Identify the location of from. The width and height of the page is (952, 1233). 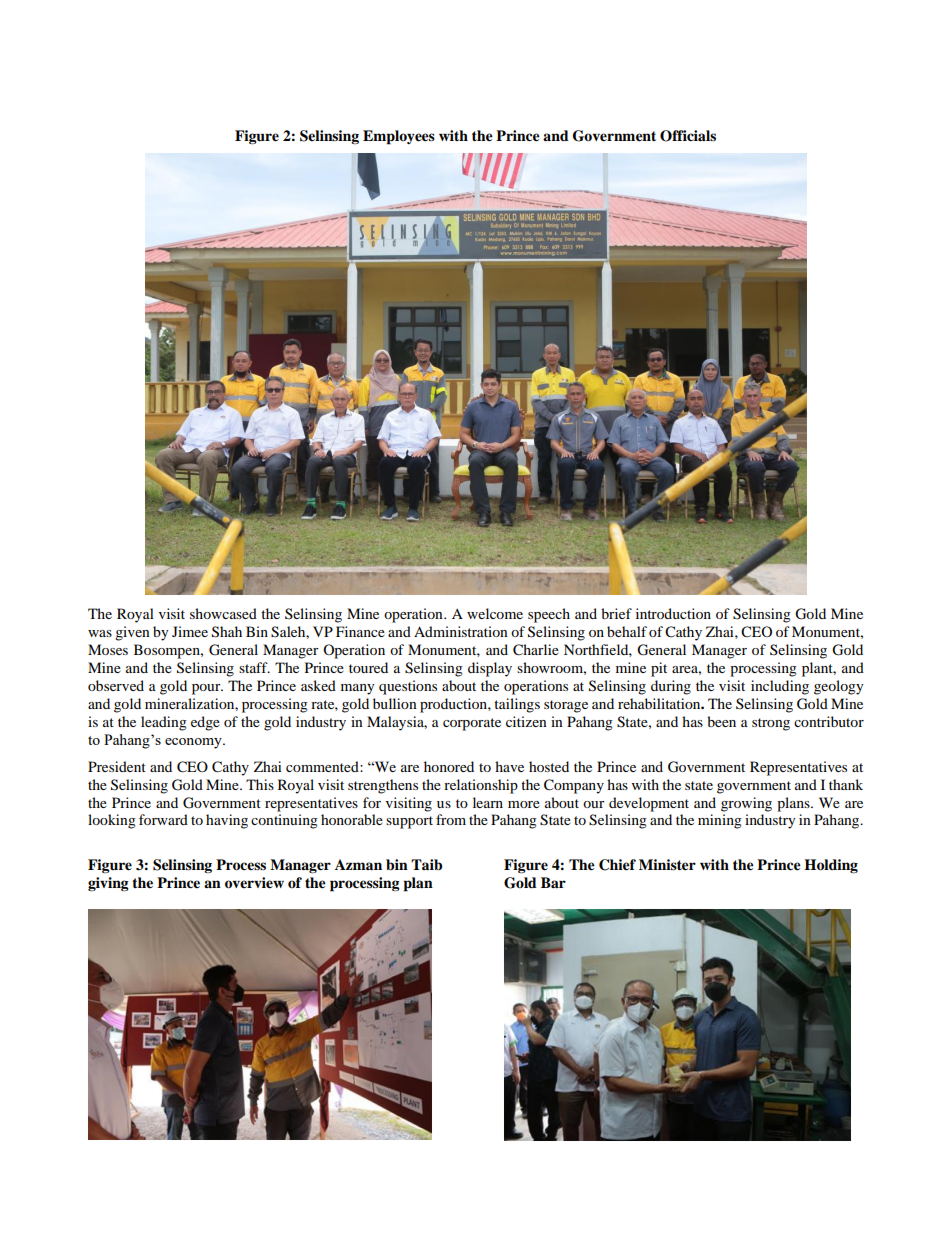
(451, 819).
